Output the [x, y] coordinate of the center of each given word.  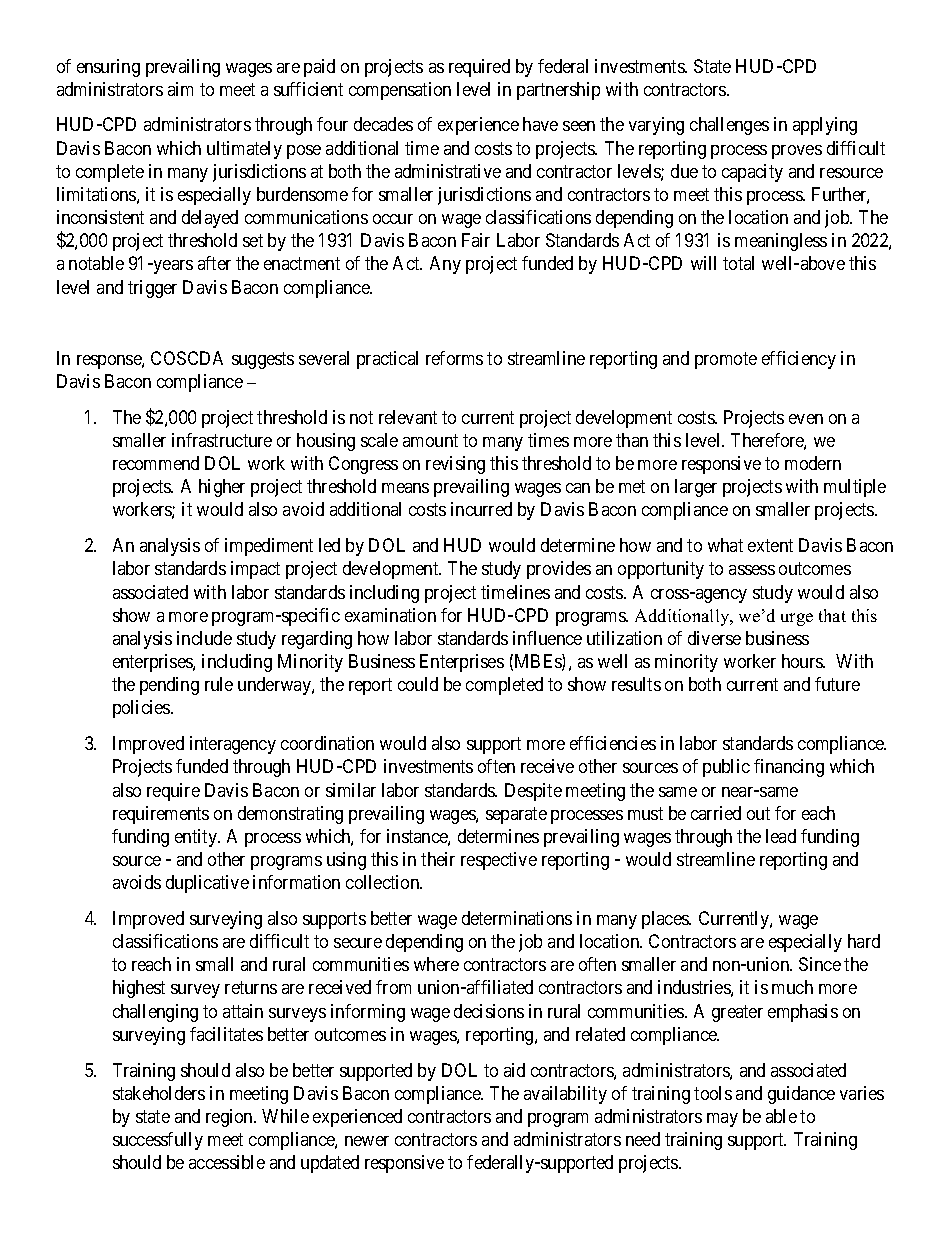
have [540, 124]
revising [455, 465]
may [722, 1120]
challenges [729, 126]
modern [813, 463]
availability [565, 1095]
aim [180, 89]
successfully [158, 1141]
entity [197, 838]
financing [789, 768]
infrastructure [222, 440]
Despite [533, 792]
